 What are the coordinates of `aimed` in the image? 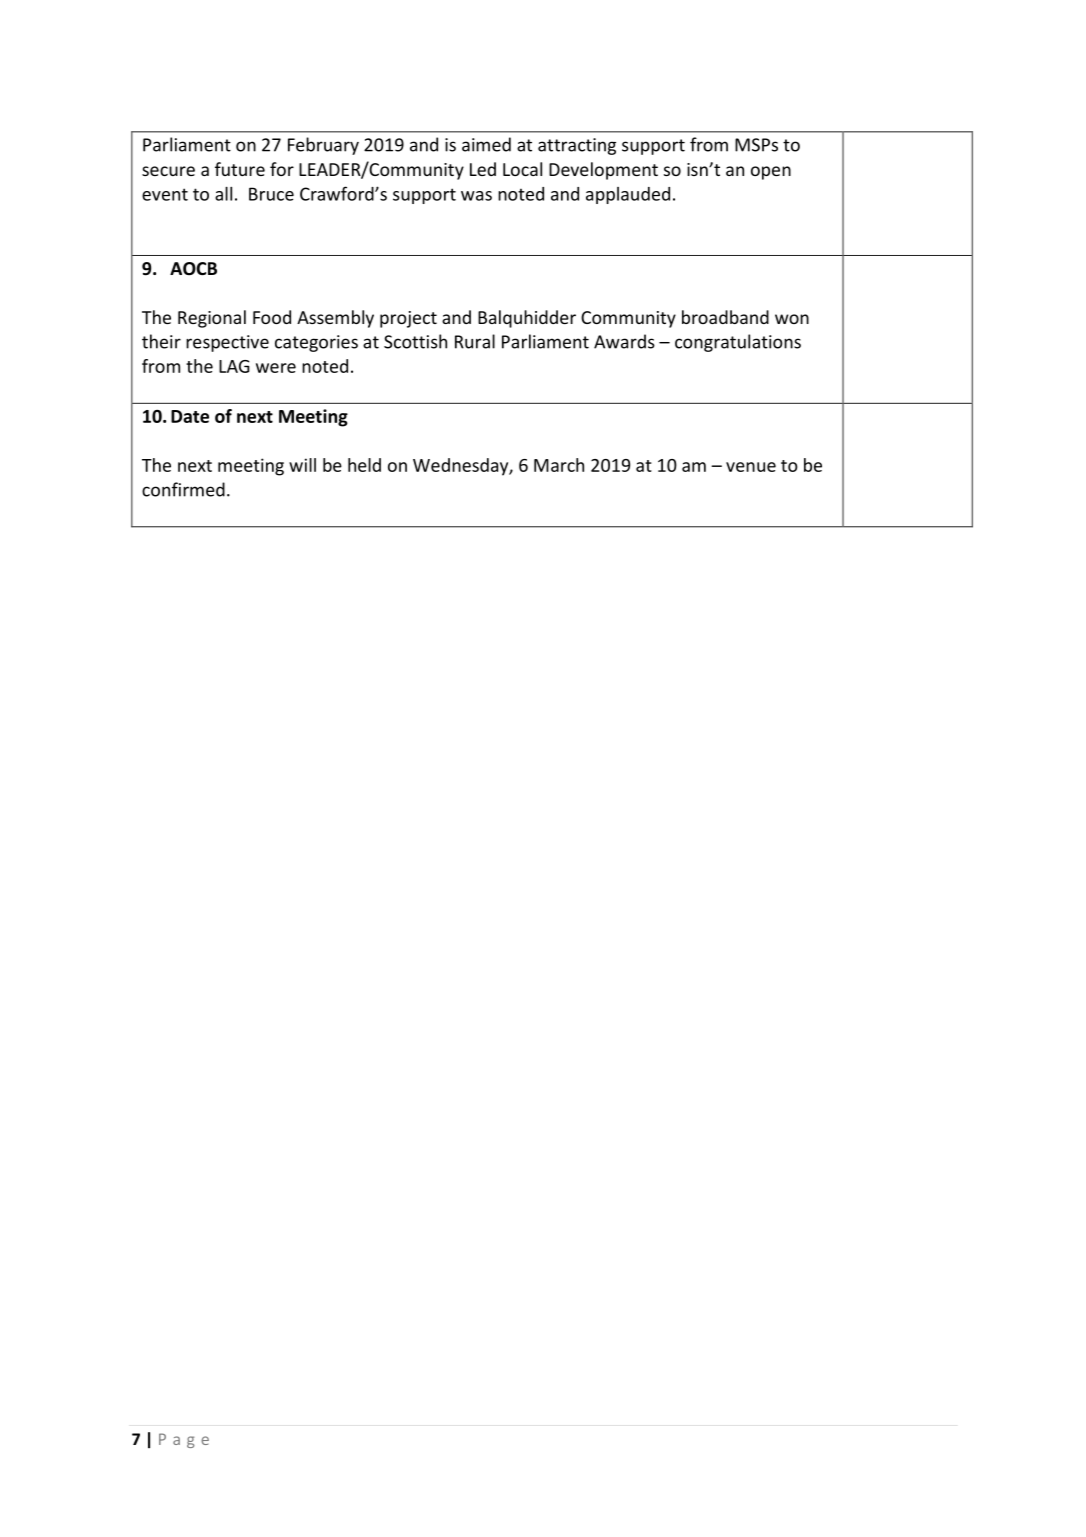 It's located at (486, 144).
